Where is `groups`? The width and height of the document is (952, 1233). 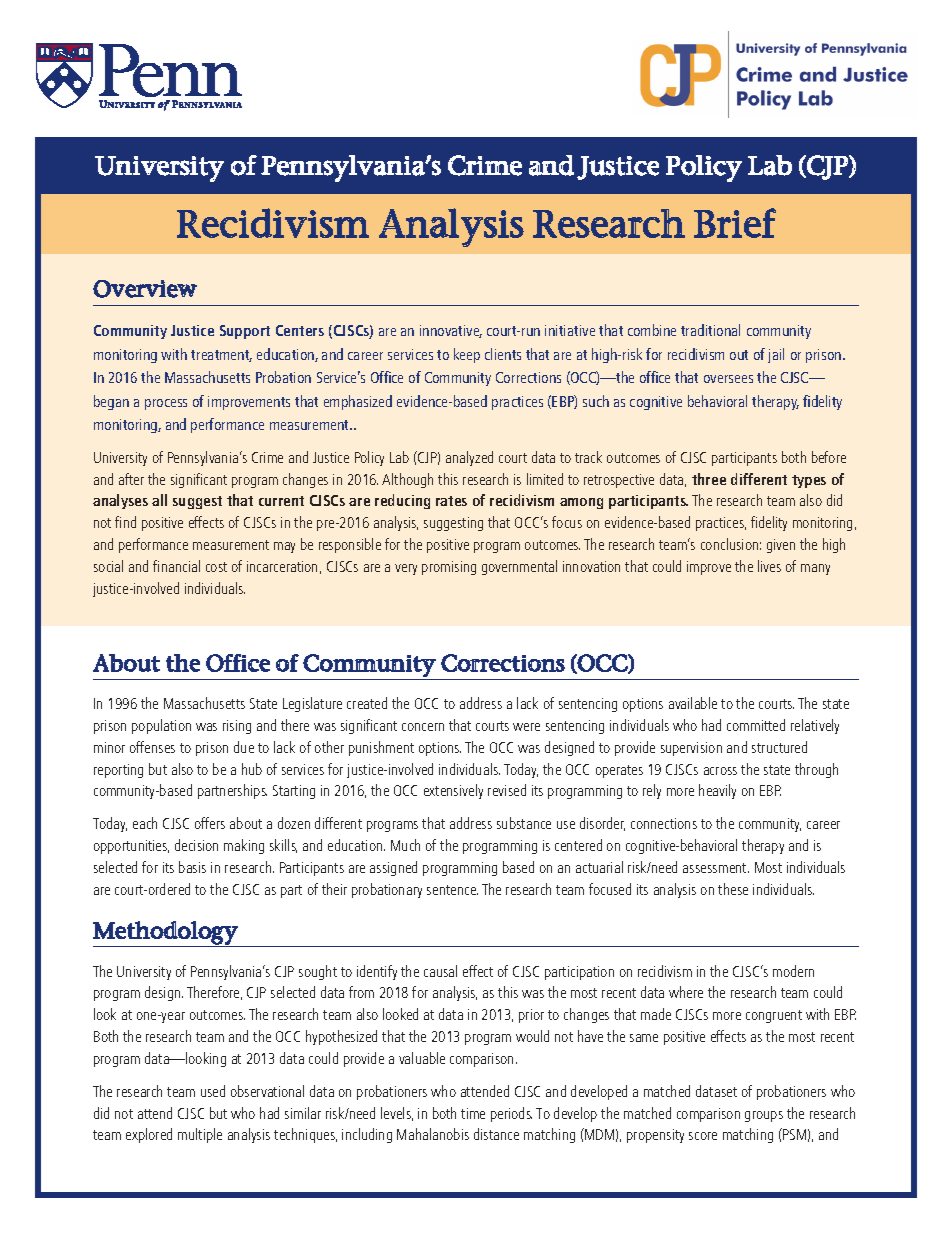 groups is located at coordinates (764, 1116).
